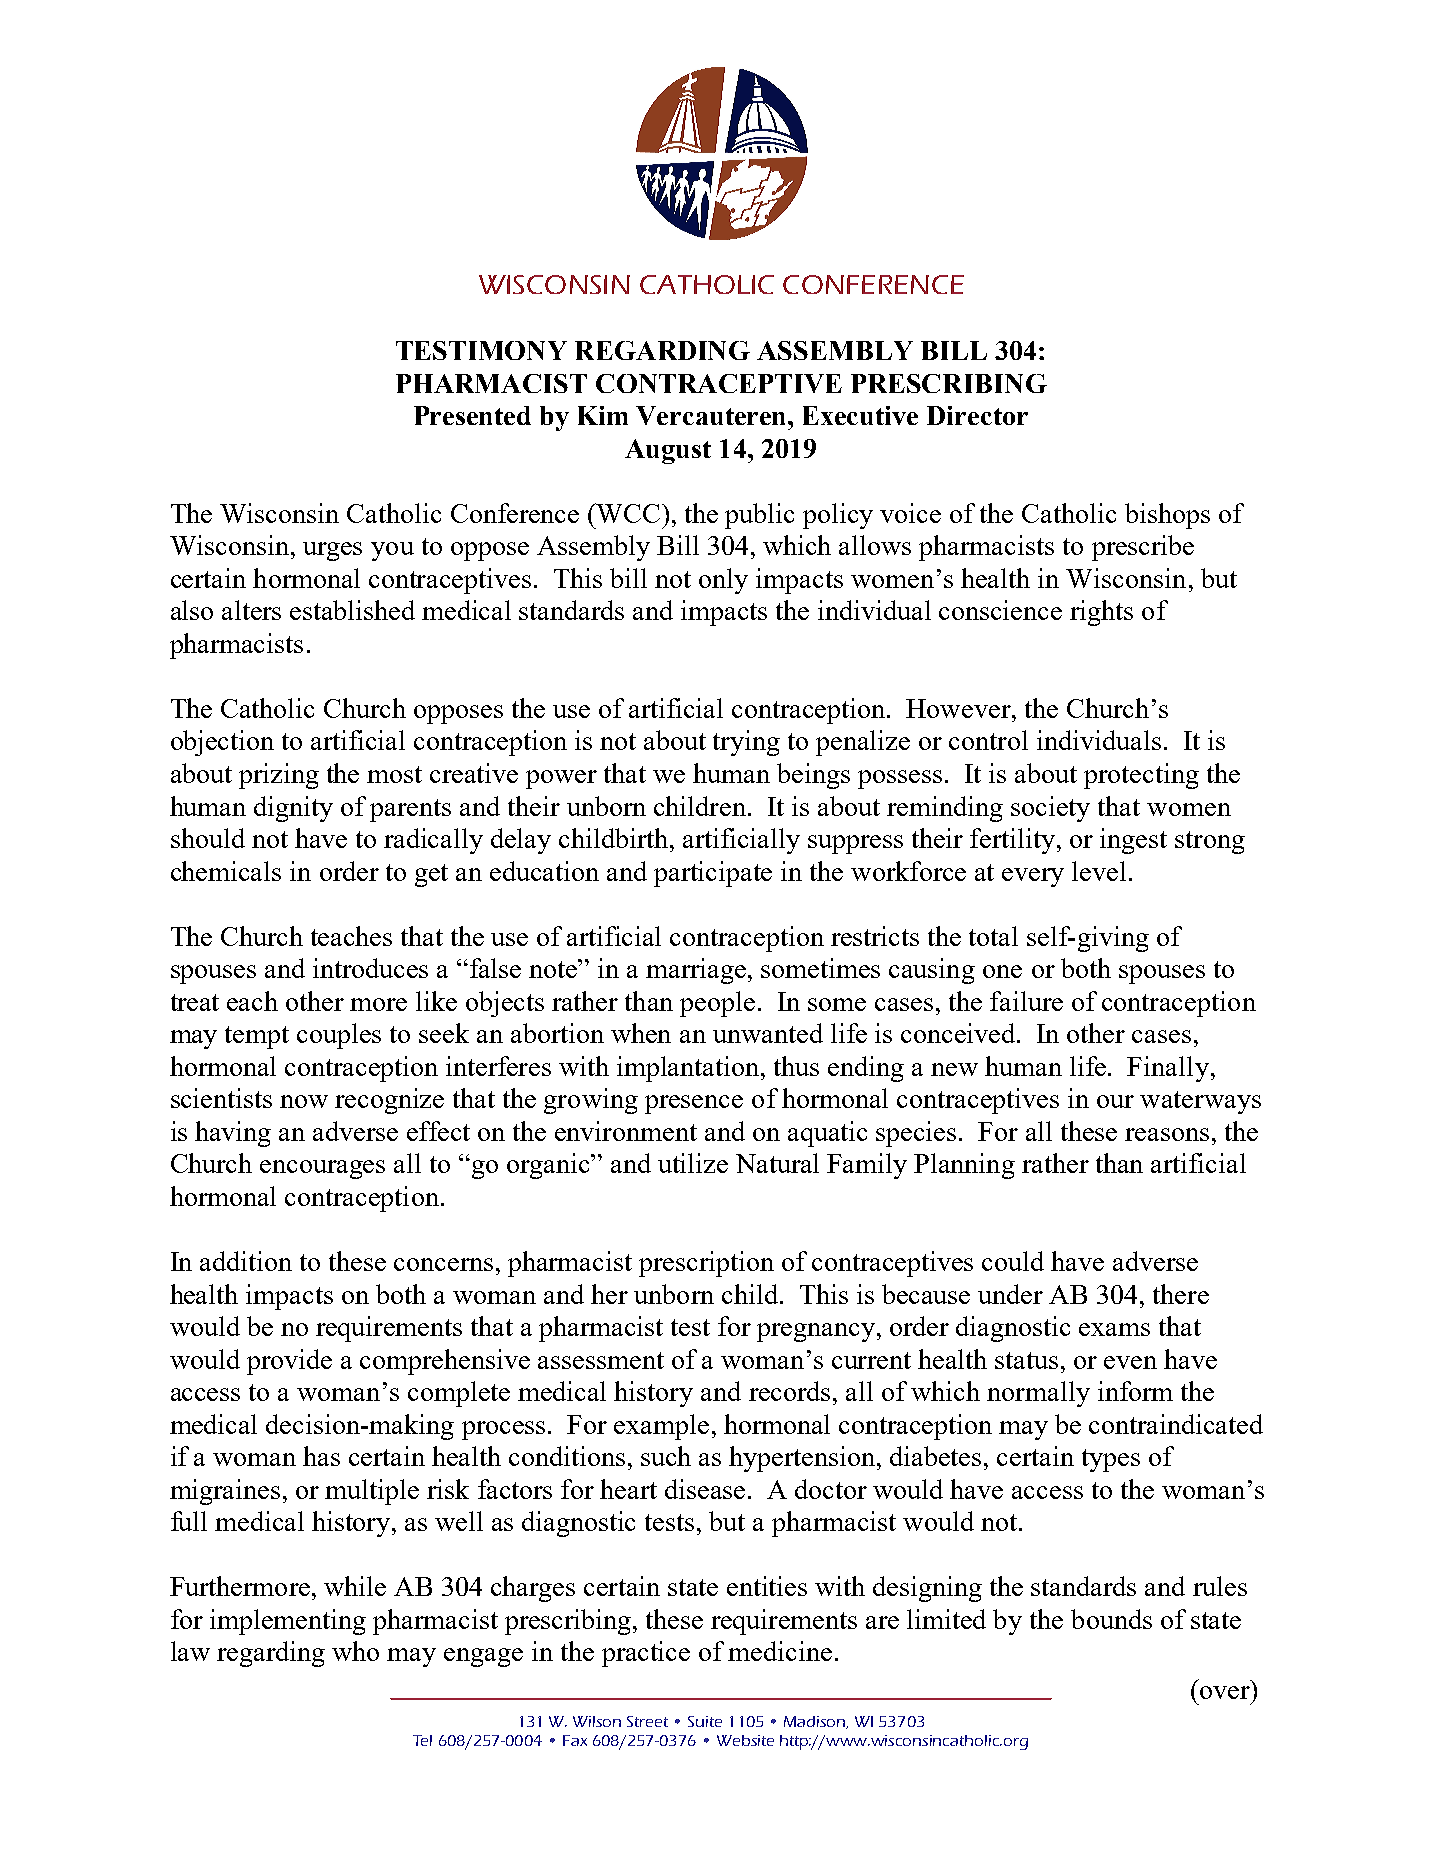 Image resolution: width=1443 pixels, height=1867 pixels. What do you see at coordinates (706, 1264) in the screenshot?
I see `prescription` at bounding box center [706, 1264].
